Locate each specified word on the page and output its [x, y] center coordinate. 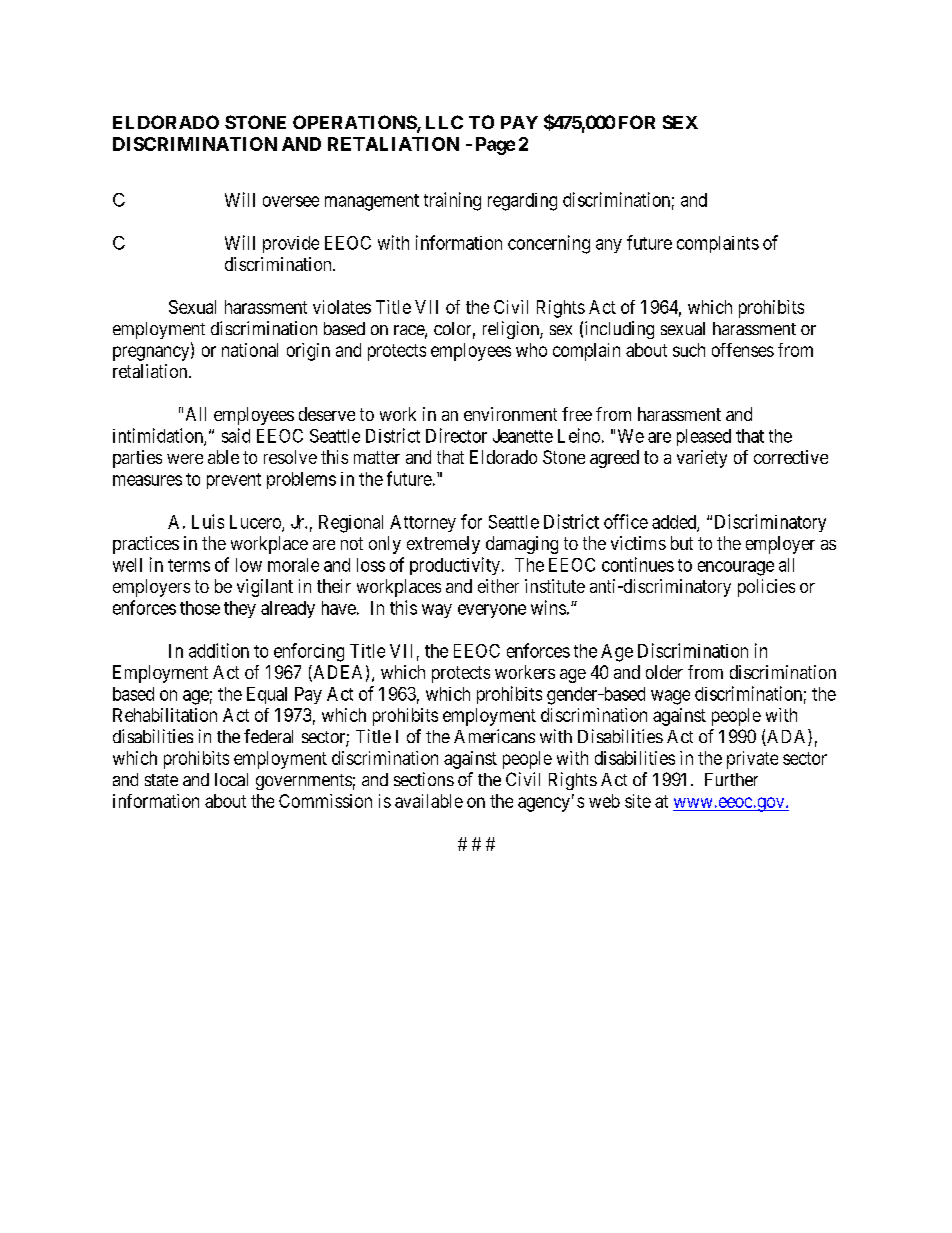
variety [702, 459]
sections [424, 779]
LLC [444, 122]
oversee [291, 201]
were [185, 459]
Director [456, 435]
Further [731, 779]
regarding [522, 202]
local [231, 779]
